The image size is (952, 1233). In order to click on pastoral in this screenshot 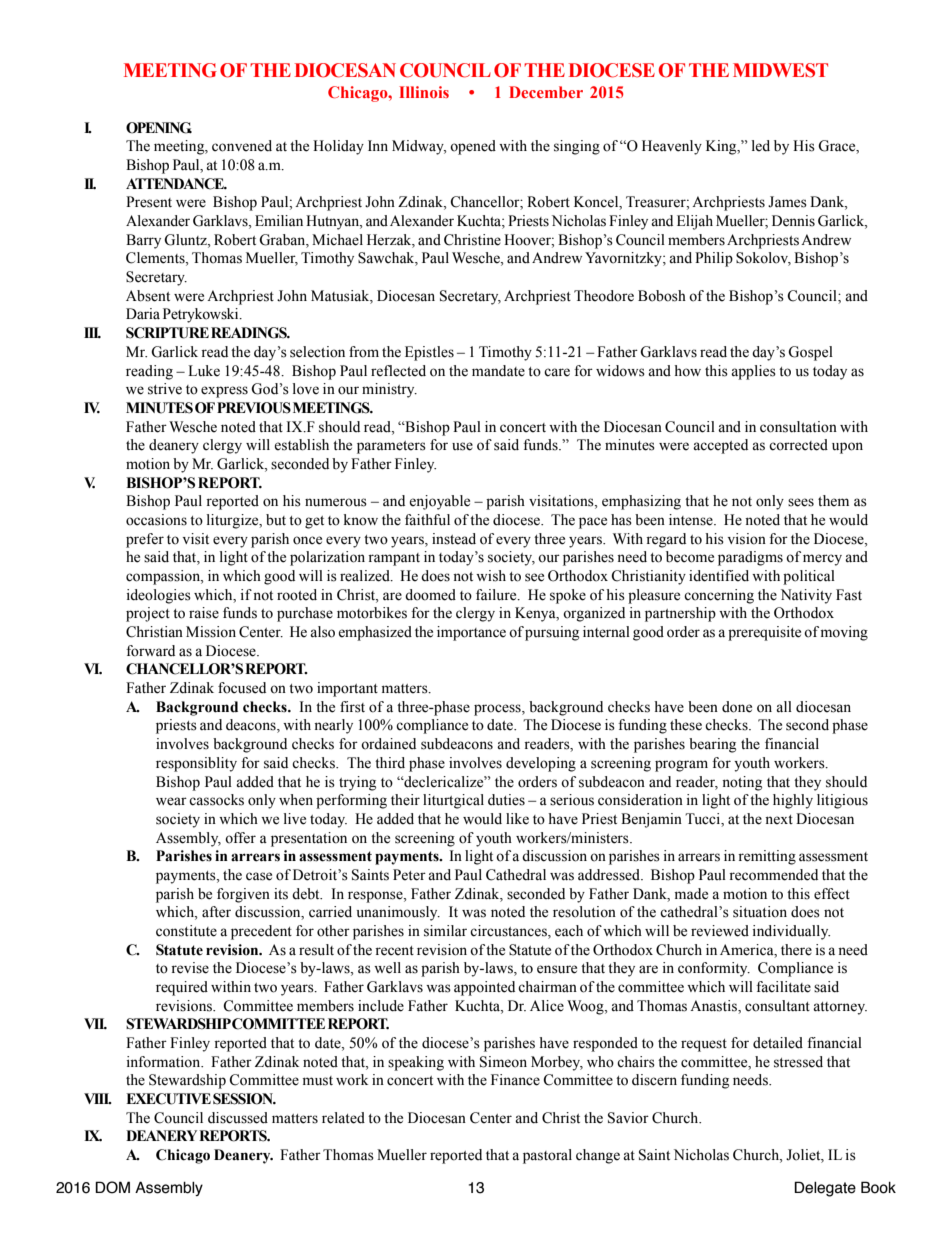, I will do `click(547, 1156)`.
